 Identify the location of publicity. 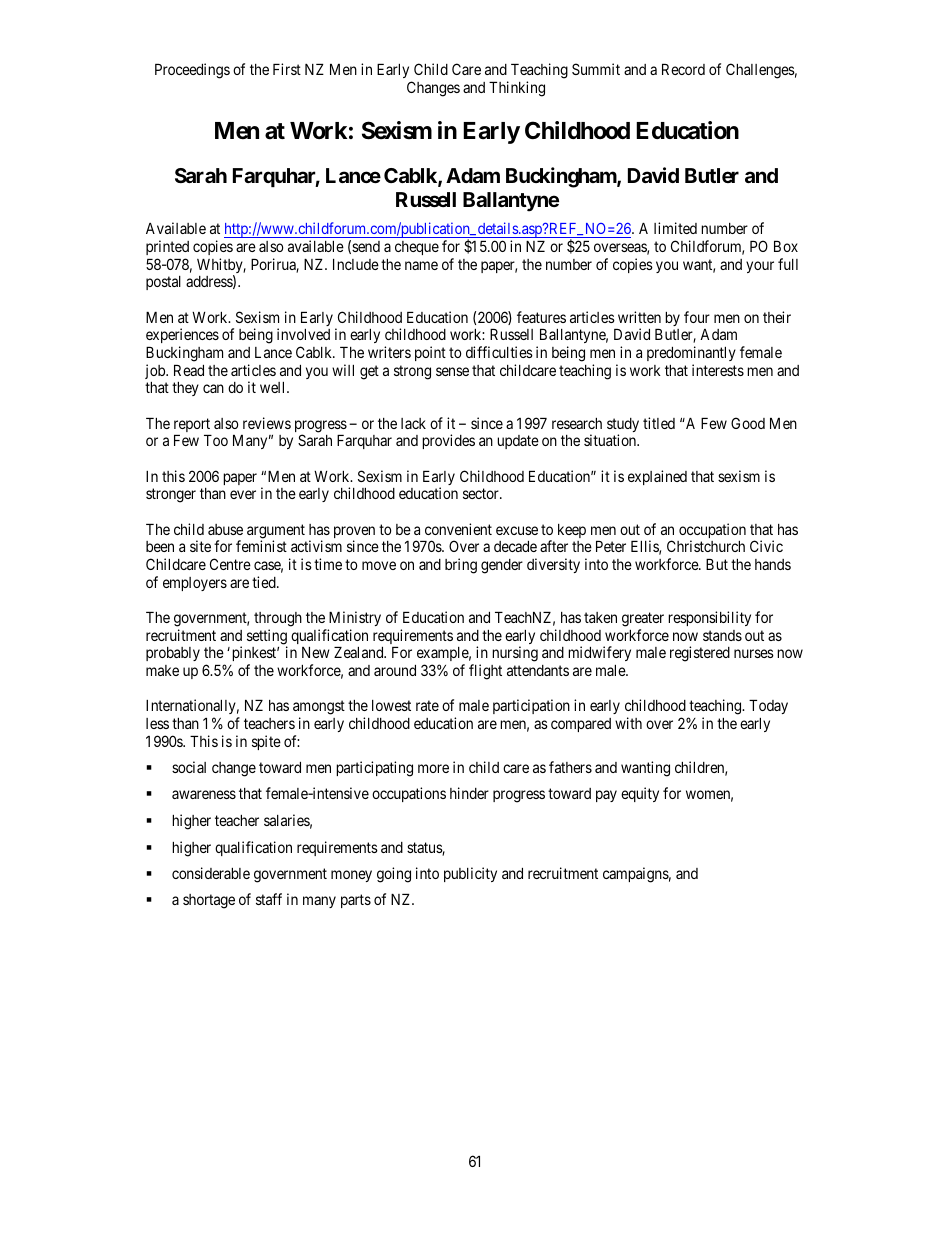
(470, 874).
